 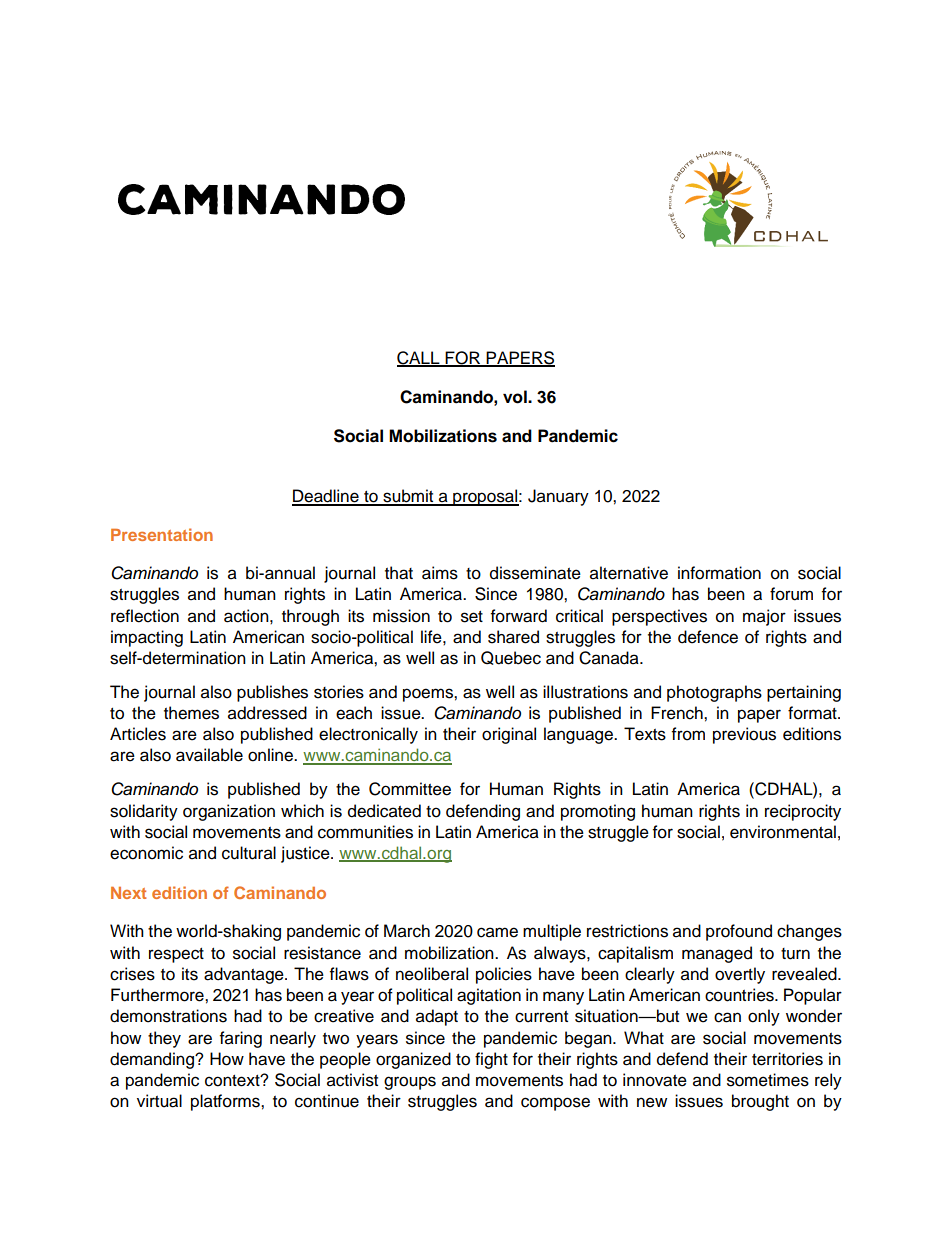 I want to click on environmental, so click(x=783, y=832).
